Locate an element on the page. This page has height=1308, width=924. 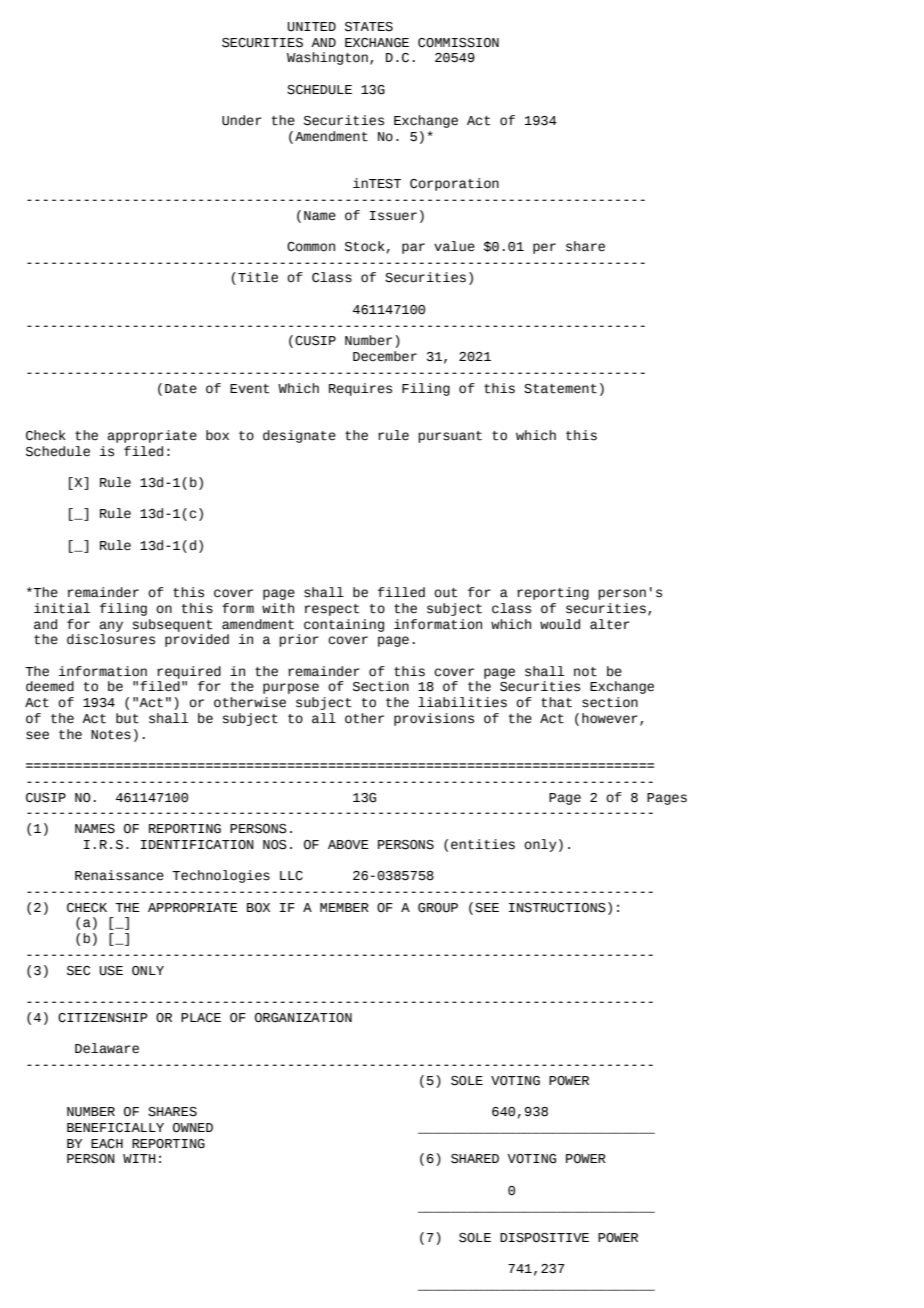
Under is located at coordinates (242, 120).
